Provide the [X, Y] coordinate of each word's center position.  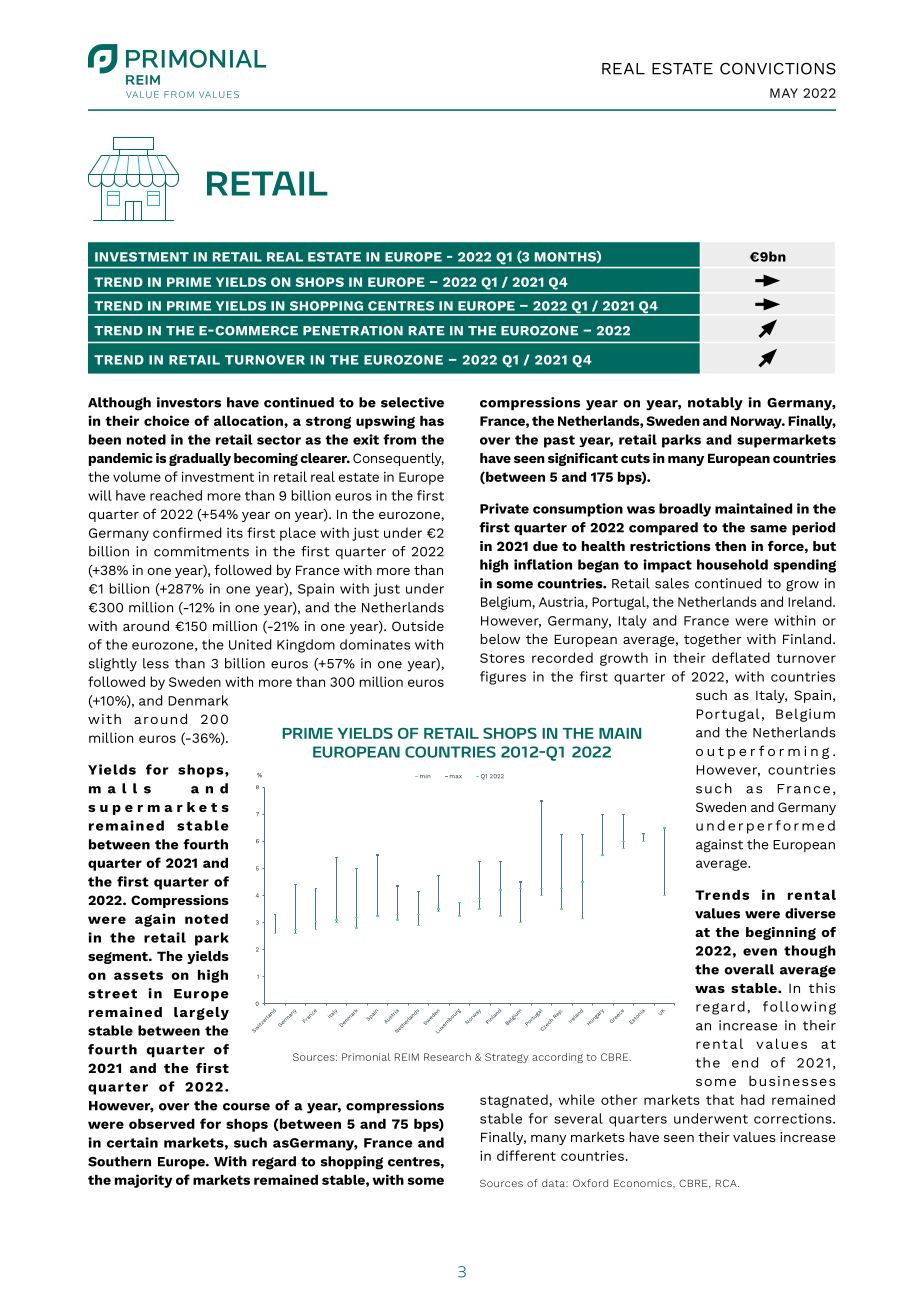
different [526, 1155]
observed [162, 1123]
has [432, 420]
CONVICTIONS [778, 69]
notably [715, 404]
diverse [810, 913]
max [454, 777]
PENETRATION [353, 331]
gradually [200, 459]
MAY [784, 93]
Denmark [198, 700]
